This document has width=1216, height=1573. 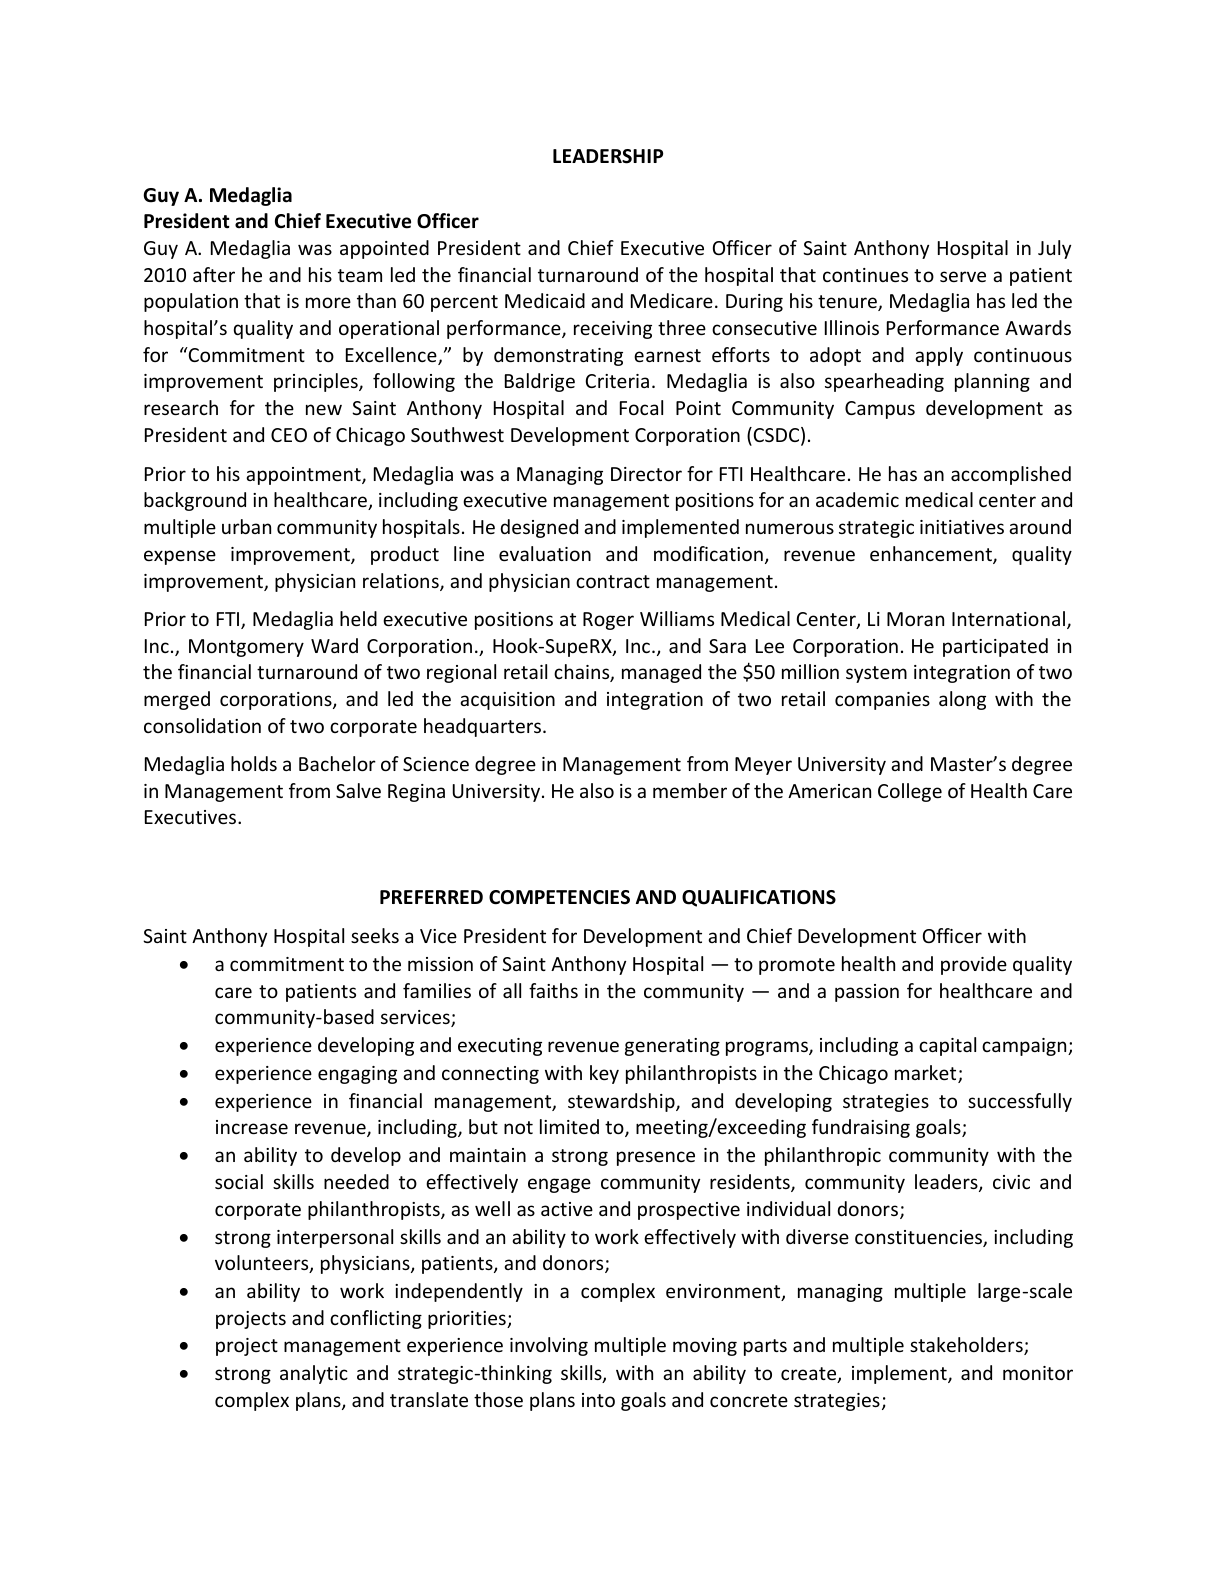 What do you see at coordinates (328, 302) in the document?
I see `more` at bounding box center [328, 302].
